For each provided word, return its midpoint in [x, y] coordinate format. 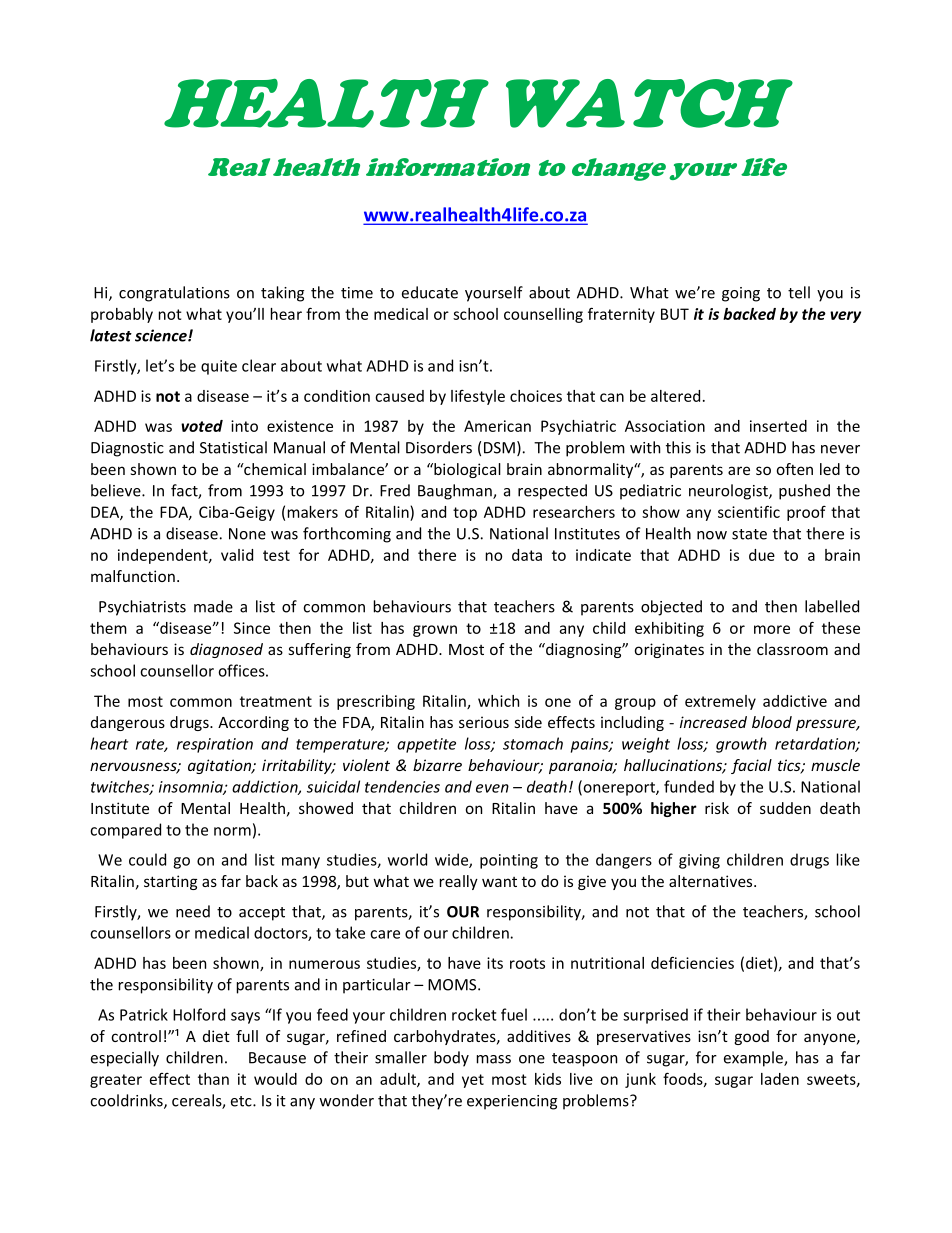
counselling [543, 315]
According [253, 723]
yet [473, 1081]
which [498, 701]
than [213, 1079]
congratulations [174, 294]
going [741, 294]
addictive [795, 701]
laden [780, 1079]
